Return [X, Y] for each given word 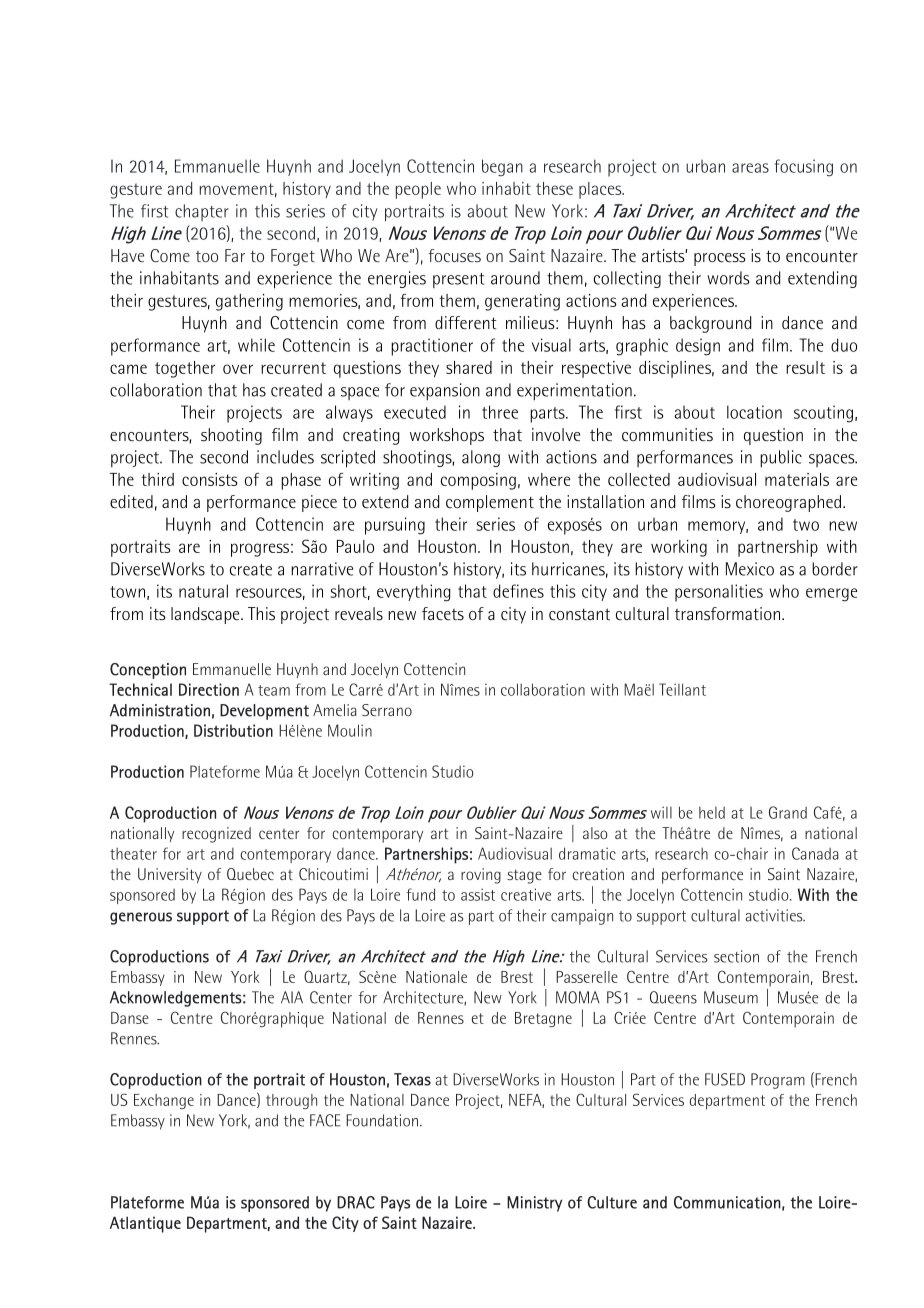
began [502, 168]
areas [750, 168]
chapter [202, 212]
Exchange [164, 1101]
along [481, 458]
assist [478, 894]
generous [141, 918]
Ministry [534, 1204]
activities [775, 915]
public [781, 459]
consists [210, 479]
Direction [209, 689]
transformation [729, 613]
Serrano [387, 710]
